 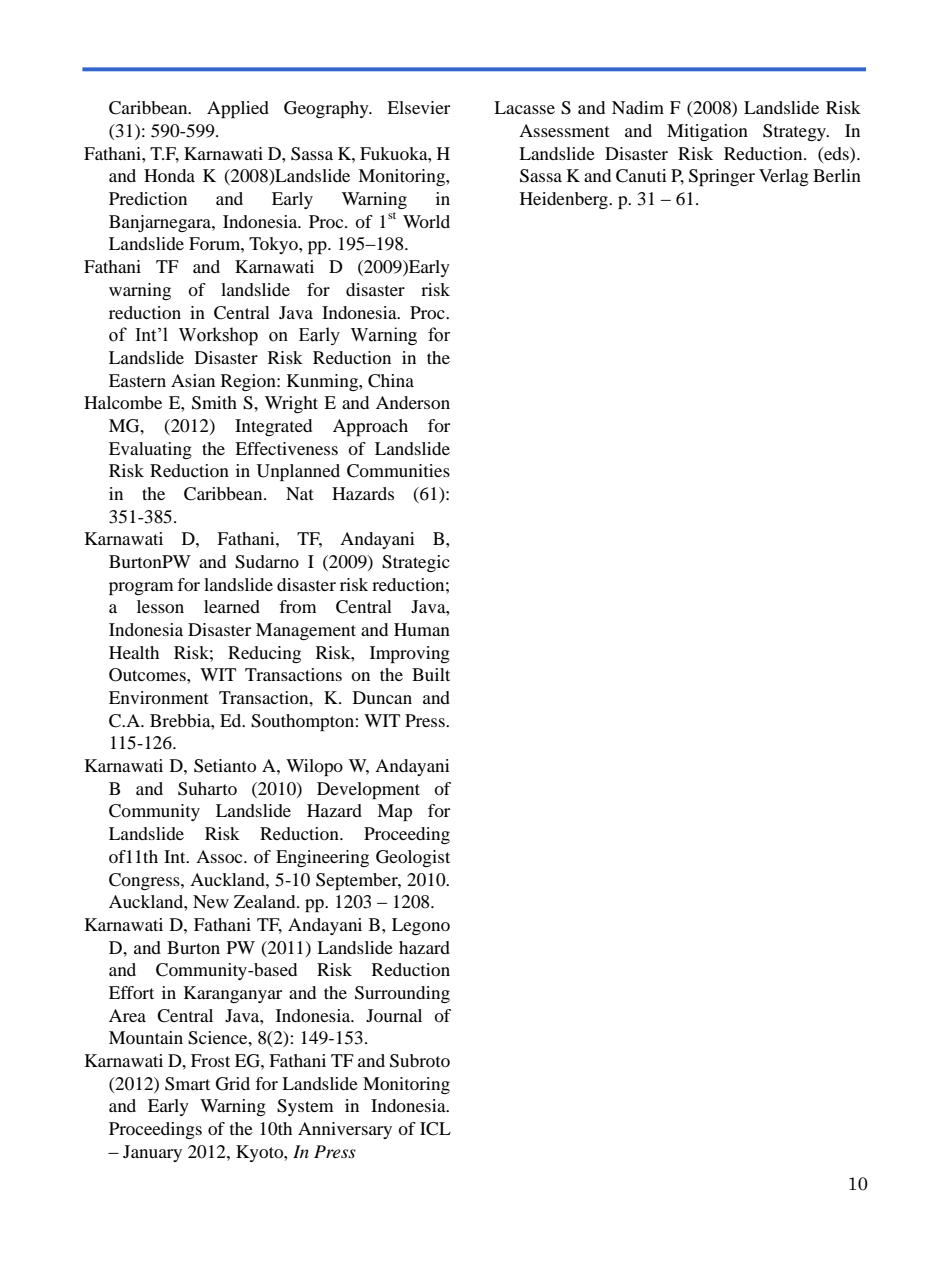 What do you see at coordinates (413, 858) in the image?
I see `Geologist` at bounding box center [413, 858].
